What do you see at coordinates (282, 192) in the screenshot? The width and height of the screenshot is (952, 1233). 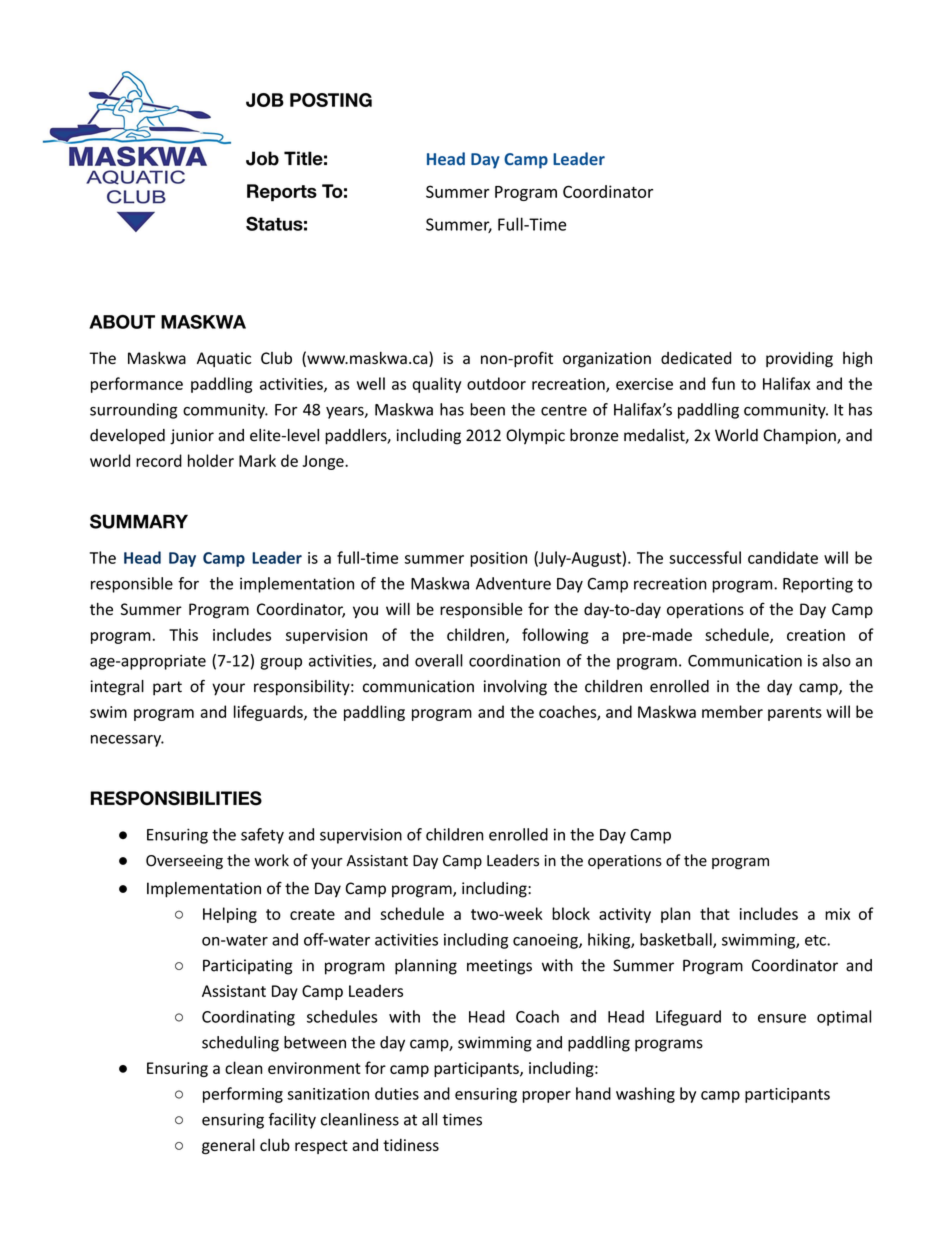 I see `Reports` at bounding box center [282, 192].
